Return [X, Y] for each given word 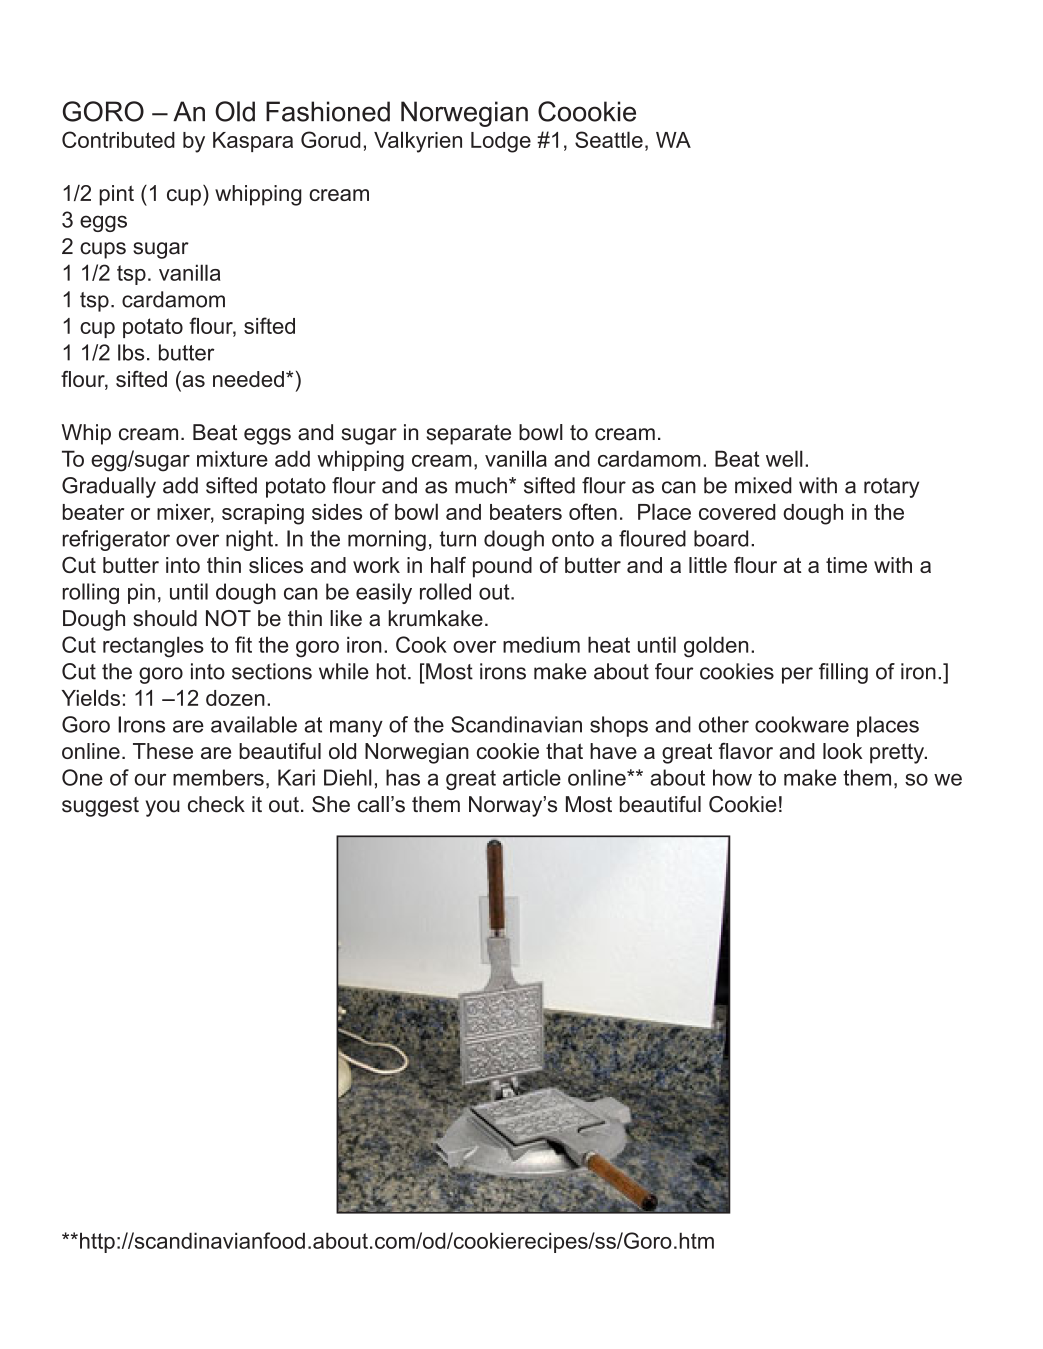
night [249, 540]
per [797, 675]
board [721, 538]
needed [248, 379]
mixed [763, 485]
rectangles [153, 647]
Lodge [501, 142]
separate [468, 435]
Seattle [609, 139]
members [218, 777]
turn [457, 539]
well [784, 458]
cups [103, 250]
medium [541, 644]
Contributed [118, 139]
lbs [131, 352]
